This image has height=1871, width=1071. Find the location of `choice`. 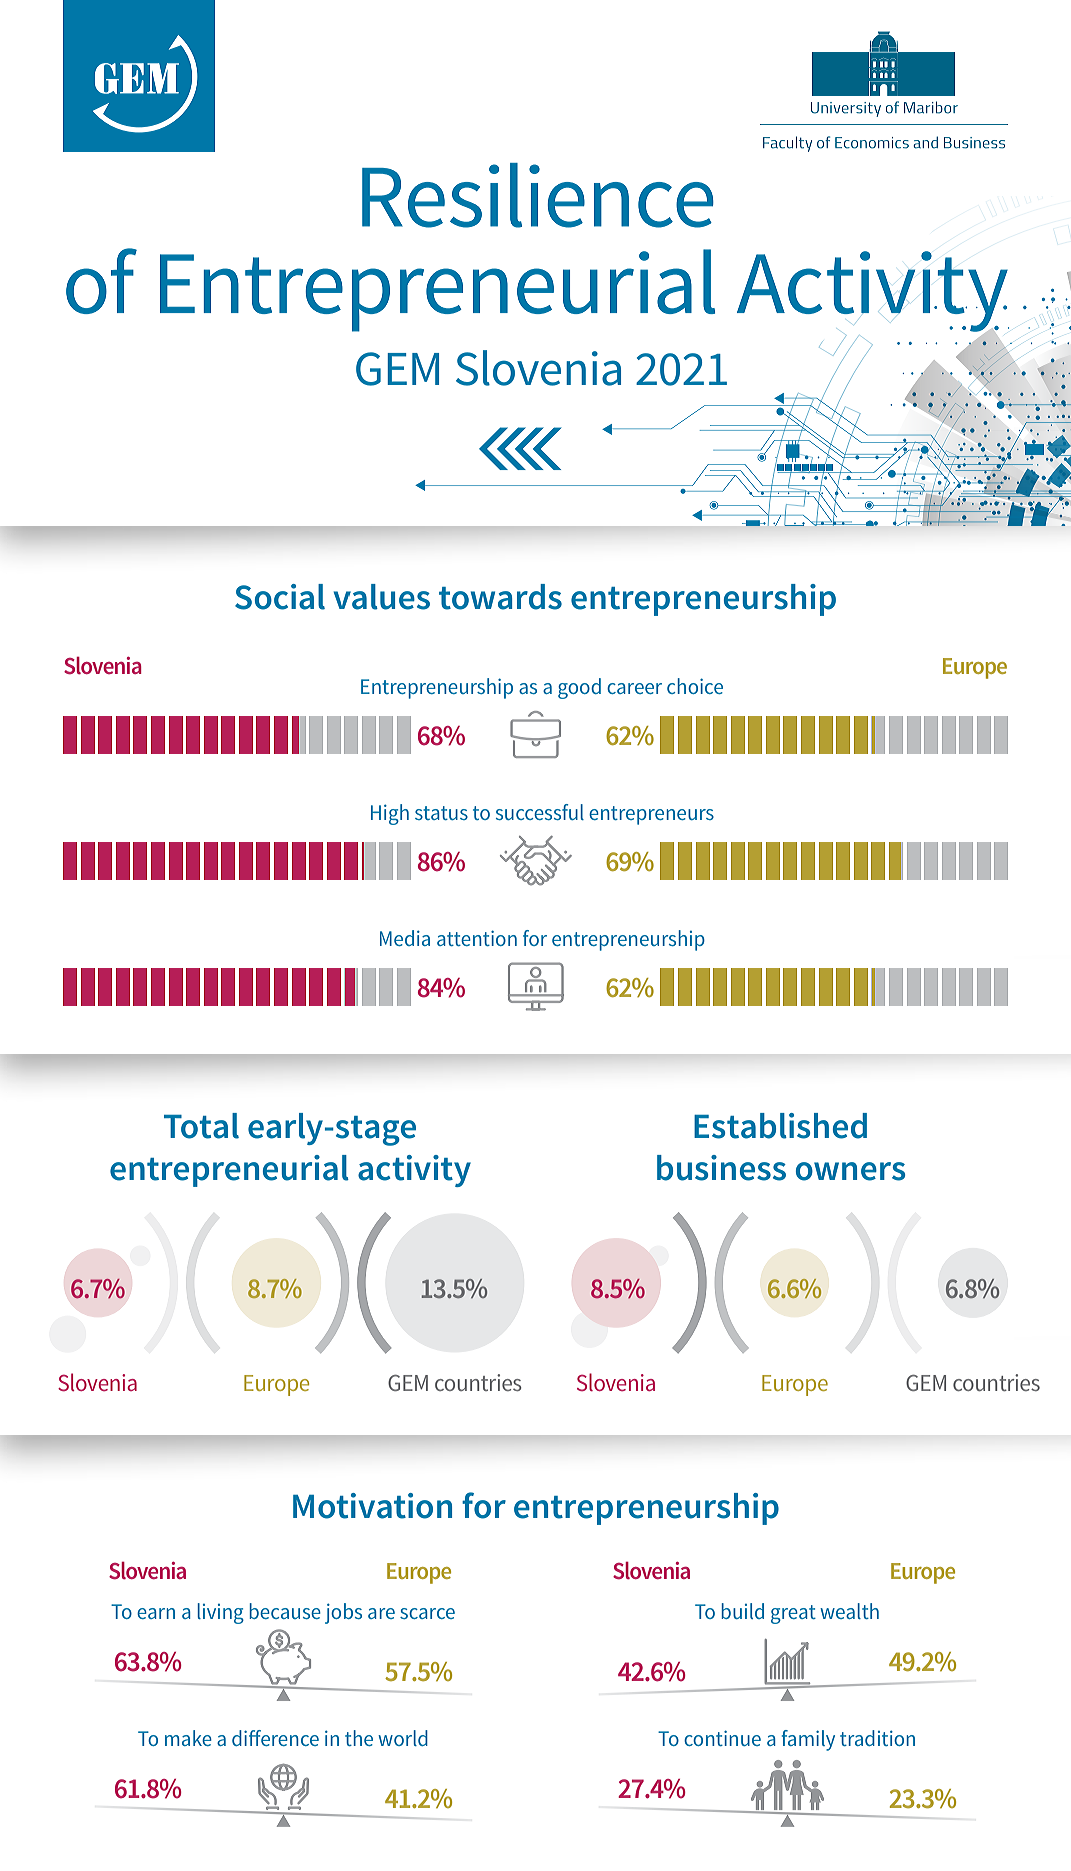

choice is located at coordinates (695, 686).
